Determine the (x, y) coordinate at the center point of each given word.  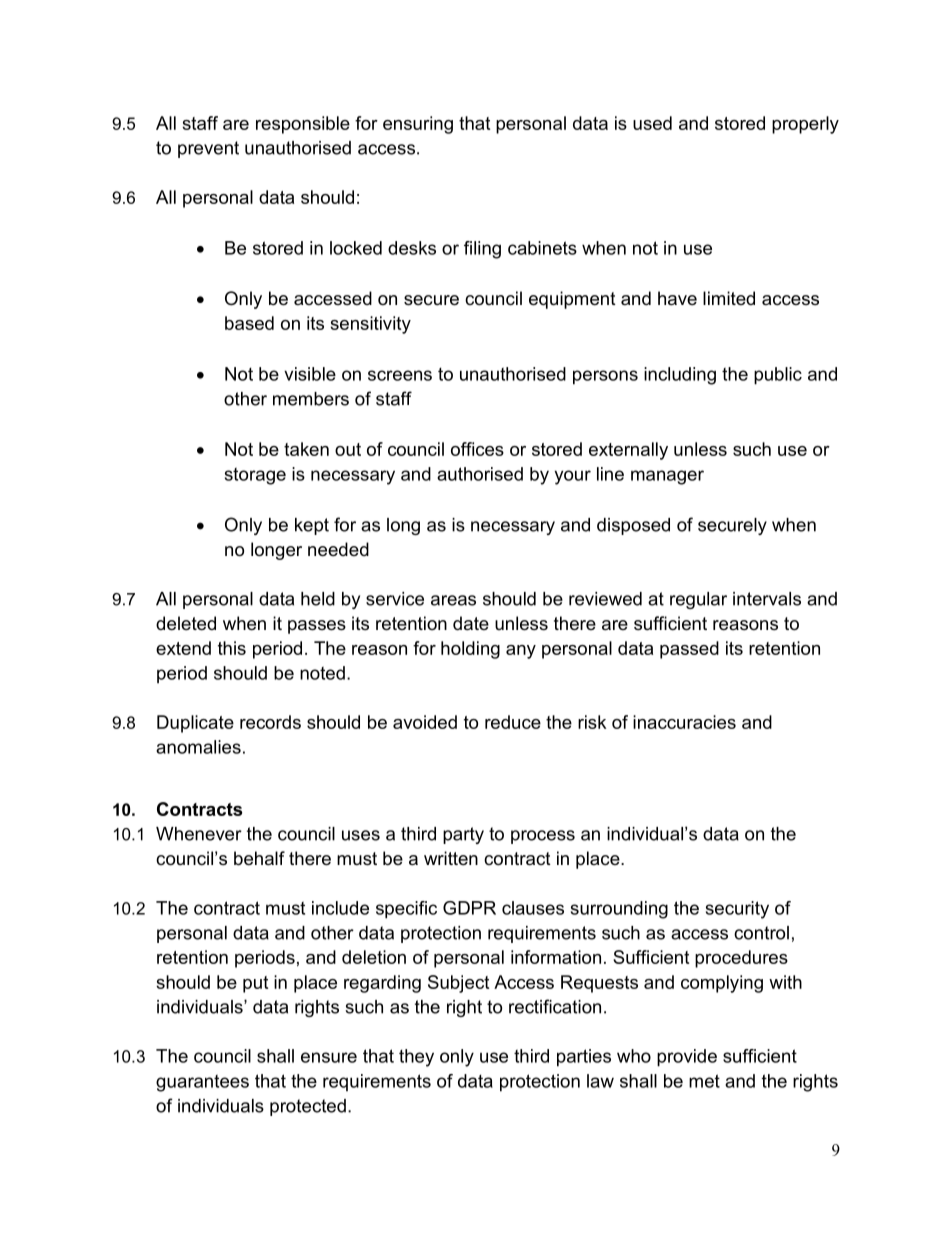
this (232, 648)
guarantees (202, 1083)
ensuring (418, 125)
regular (698, 600)
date (471, 623)
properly (805, 125)
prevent (208, 149)
